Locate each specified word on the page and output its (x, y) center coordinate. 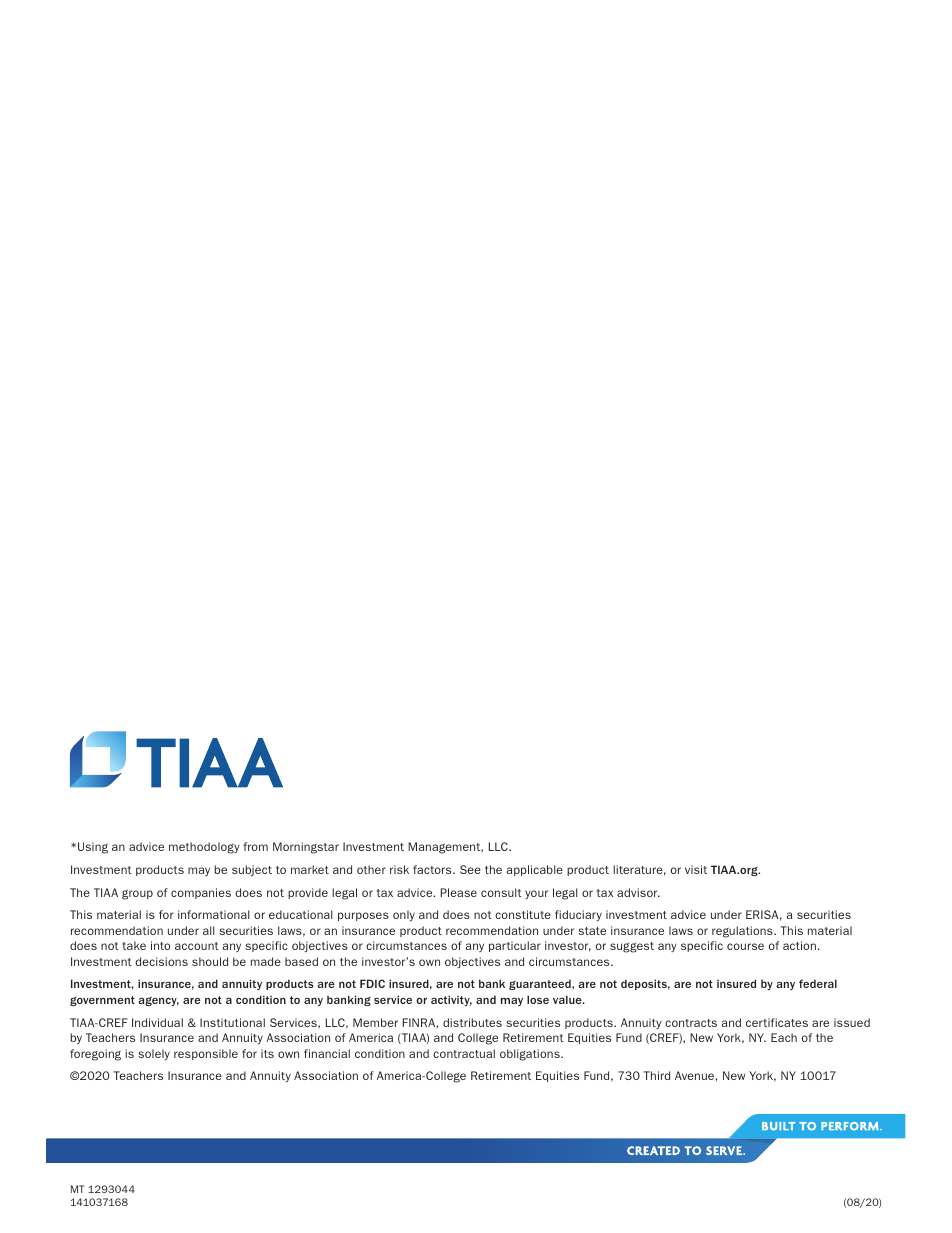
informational (214, 914)
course (745, 946)
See (470, 869)
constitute (523, 914)
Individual (157, 1022)
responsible (206, 1054)
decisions (161, 961)
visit (696, 869)
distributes (472, 1022)
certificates (777, 1022)
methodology (204, 848)
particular (515, 946)
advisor (638, 892)
